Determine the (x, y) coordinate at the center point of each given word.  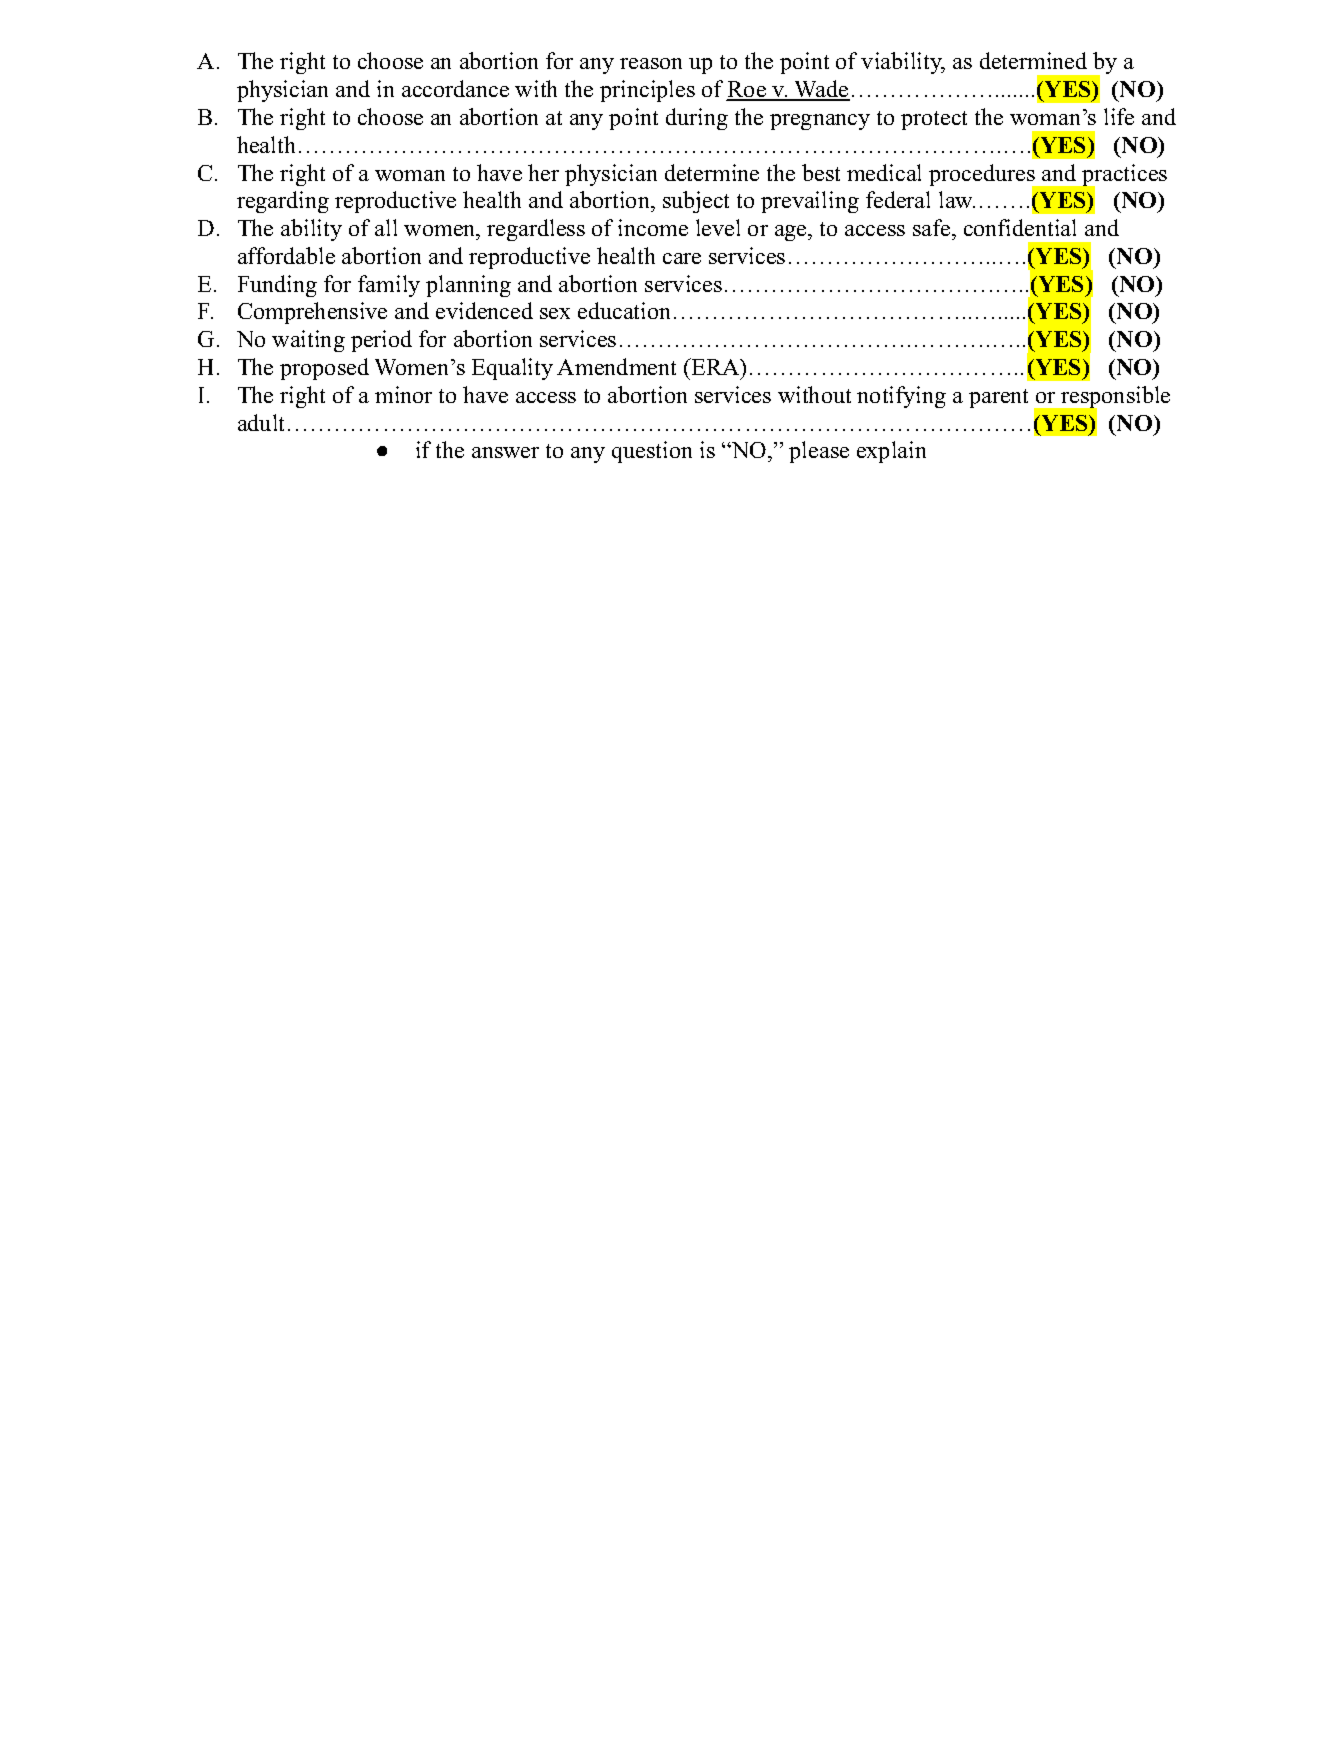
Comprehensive (312, 313)
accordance (455, 88)
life (1119, 116)
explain (891, 452)
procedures (983, 176)
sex (555, 313)
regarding (283, 202)
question (652, 452)
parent (998, 398)
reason (651, 63)
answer (505, 452)
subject (696, 202)
